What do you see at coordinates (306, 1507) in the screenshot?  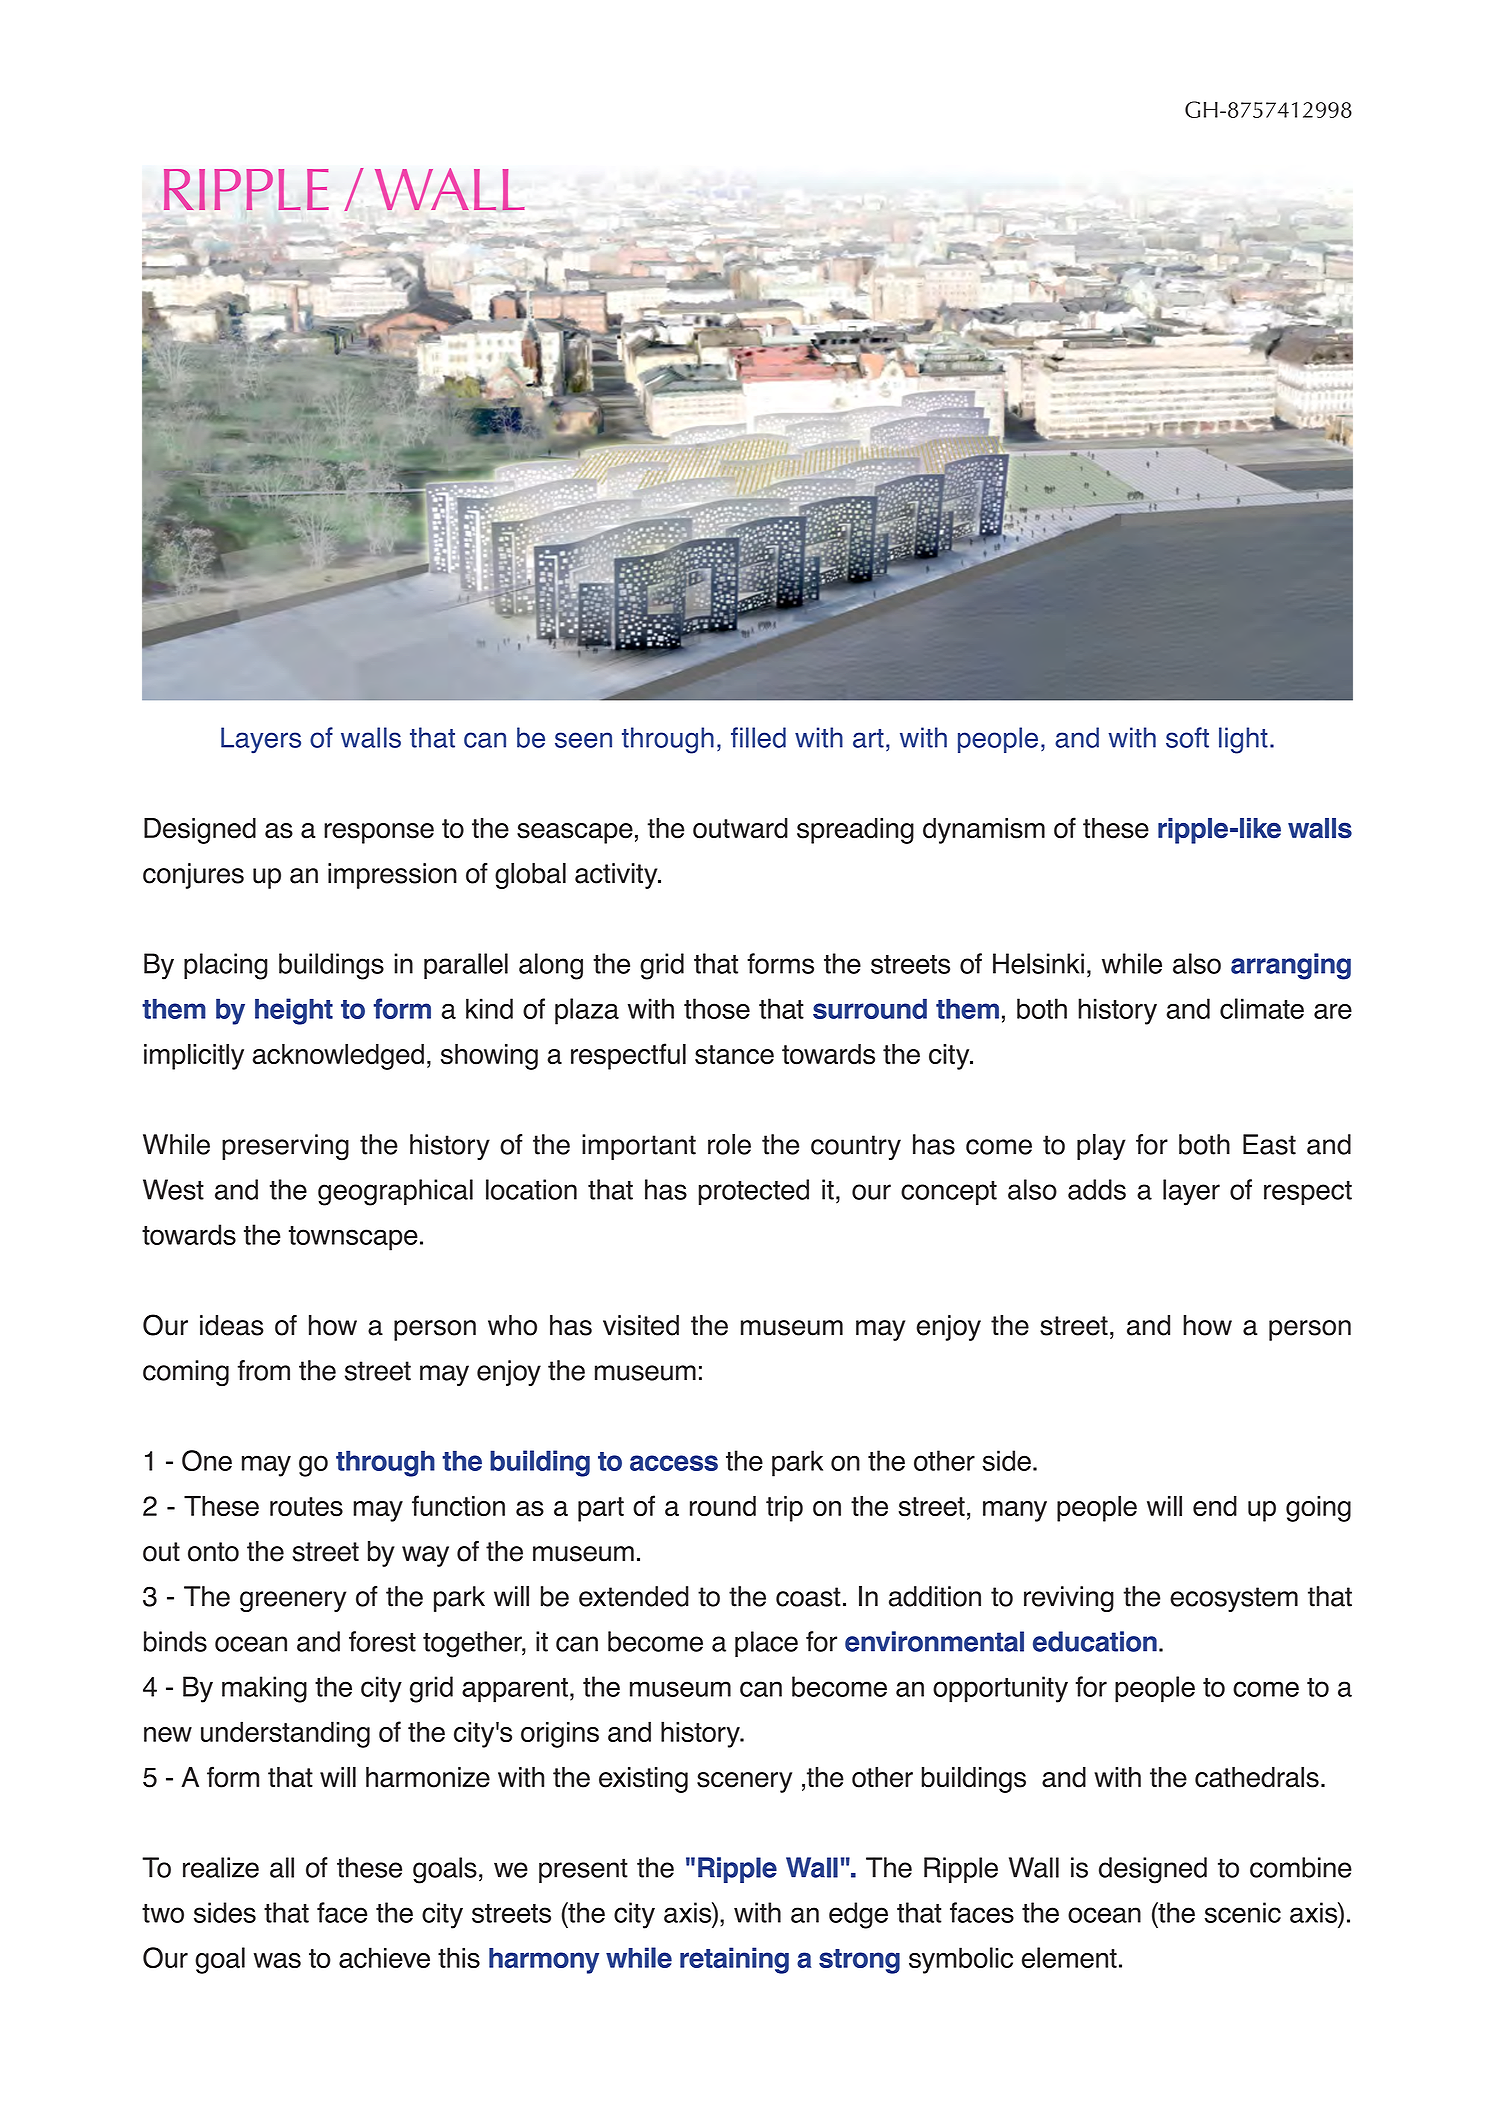 I see `routes` at bounding box center [306, 1507].
